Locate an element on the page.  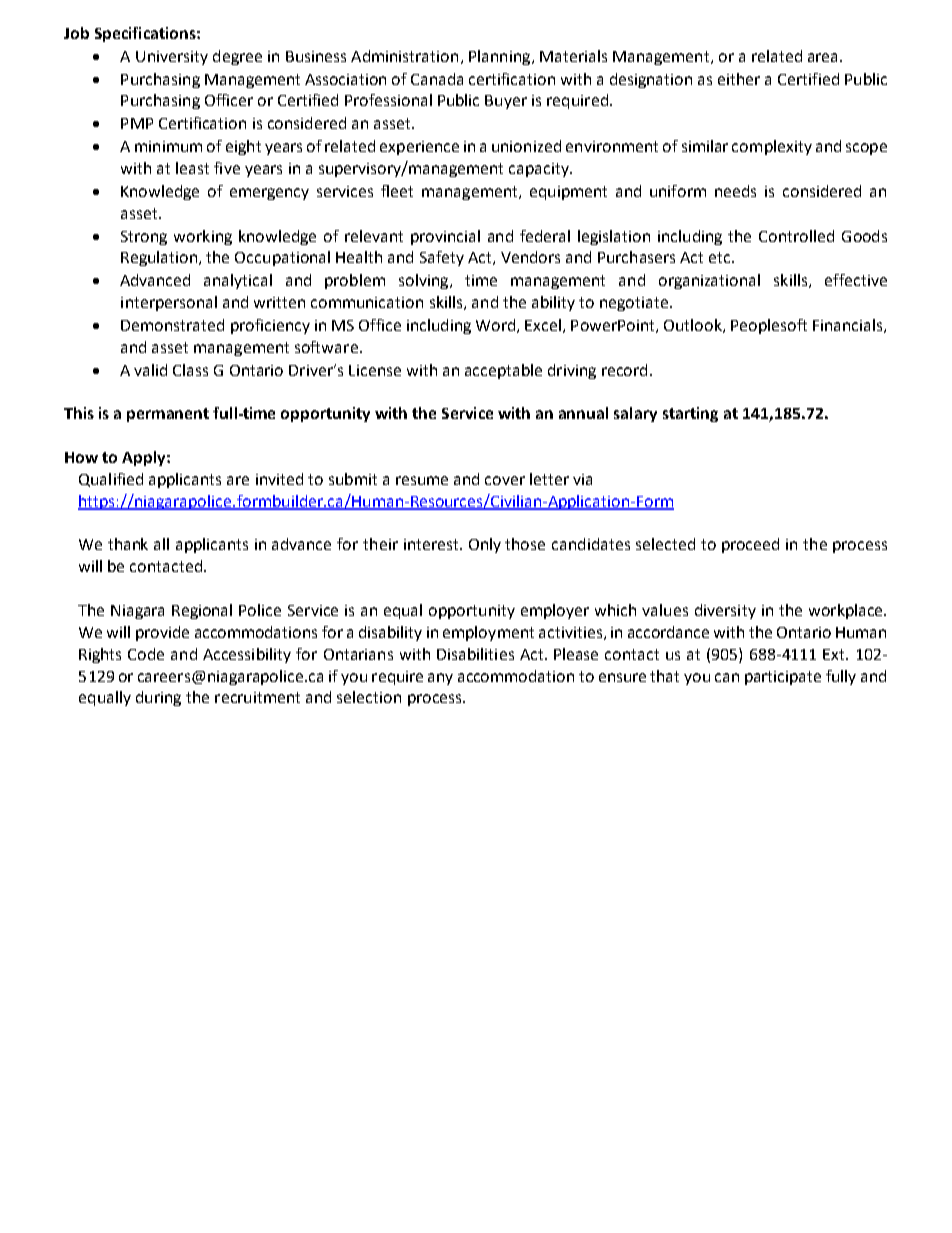
acceptable is located at coordinates (503, 371).
